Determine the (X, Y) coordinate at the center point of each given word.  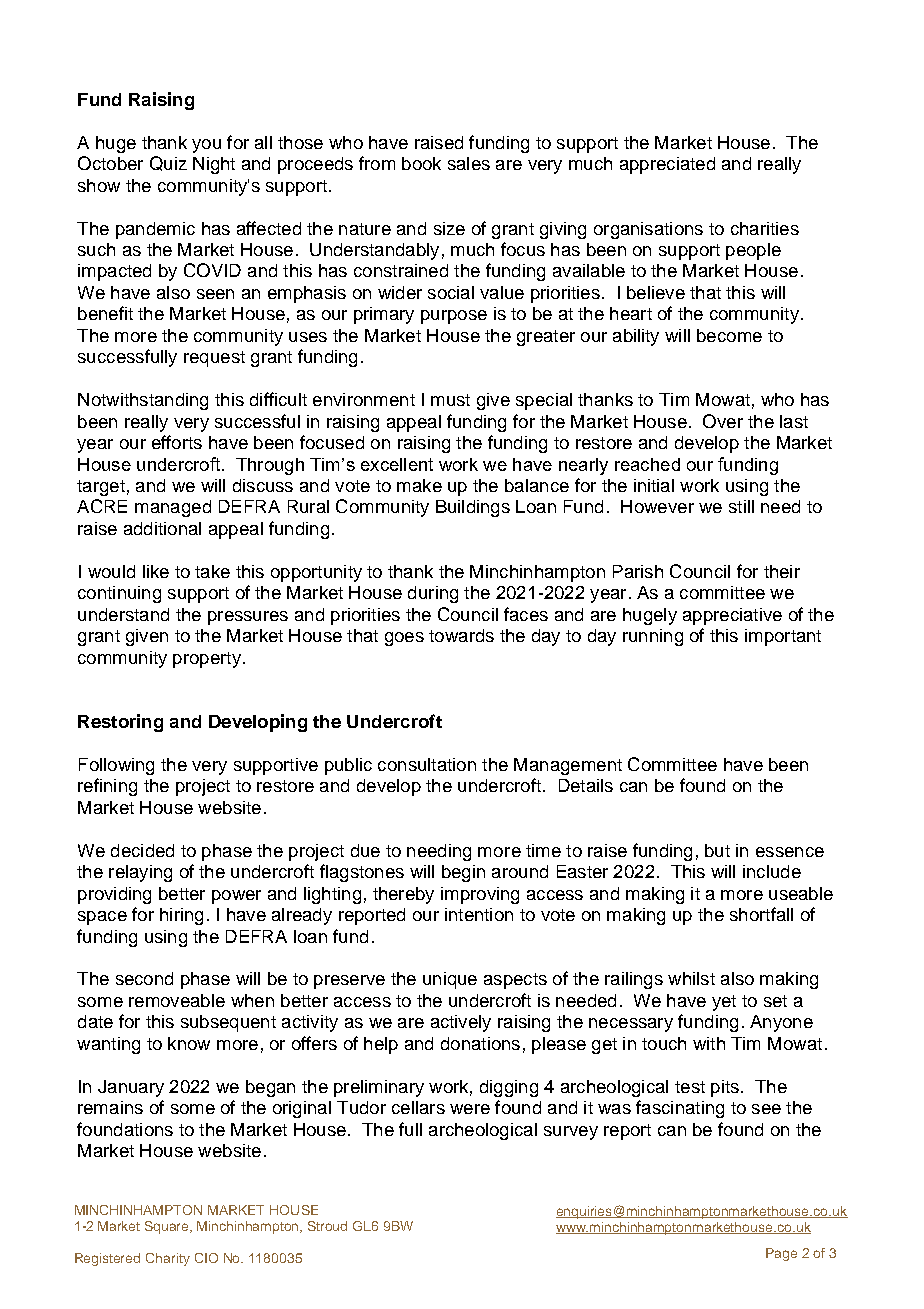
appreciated (667, 165)
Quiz (168, 163)
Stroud (327, 1226)
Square (168, 1227)
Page (781, 1254)
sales (469, 163)
